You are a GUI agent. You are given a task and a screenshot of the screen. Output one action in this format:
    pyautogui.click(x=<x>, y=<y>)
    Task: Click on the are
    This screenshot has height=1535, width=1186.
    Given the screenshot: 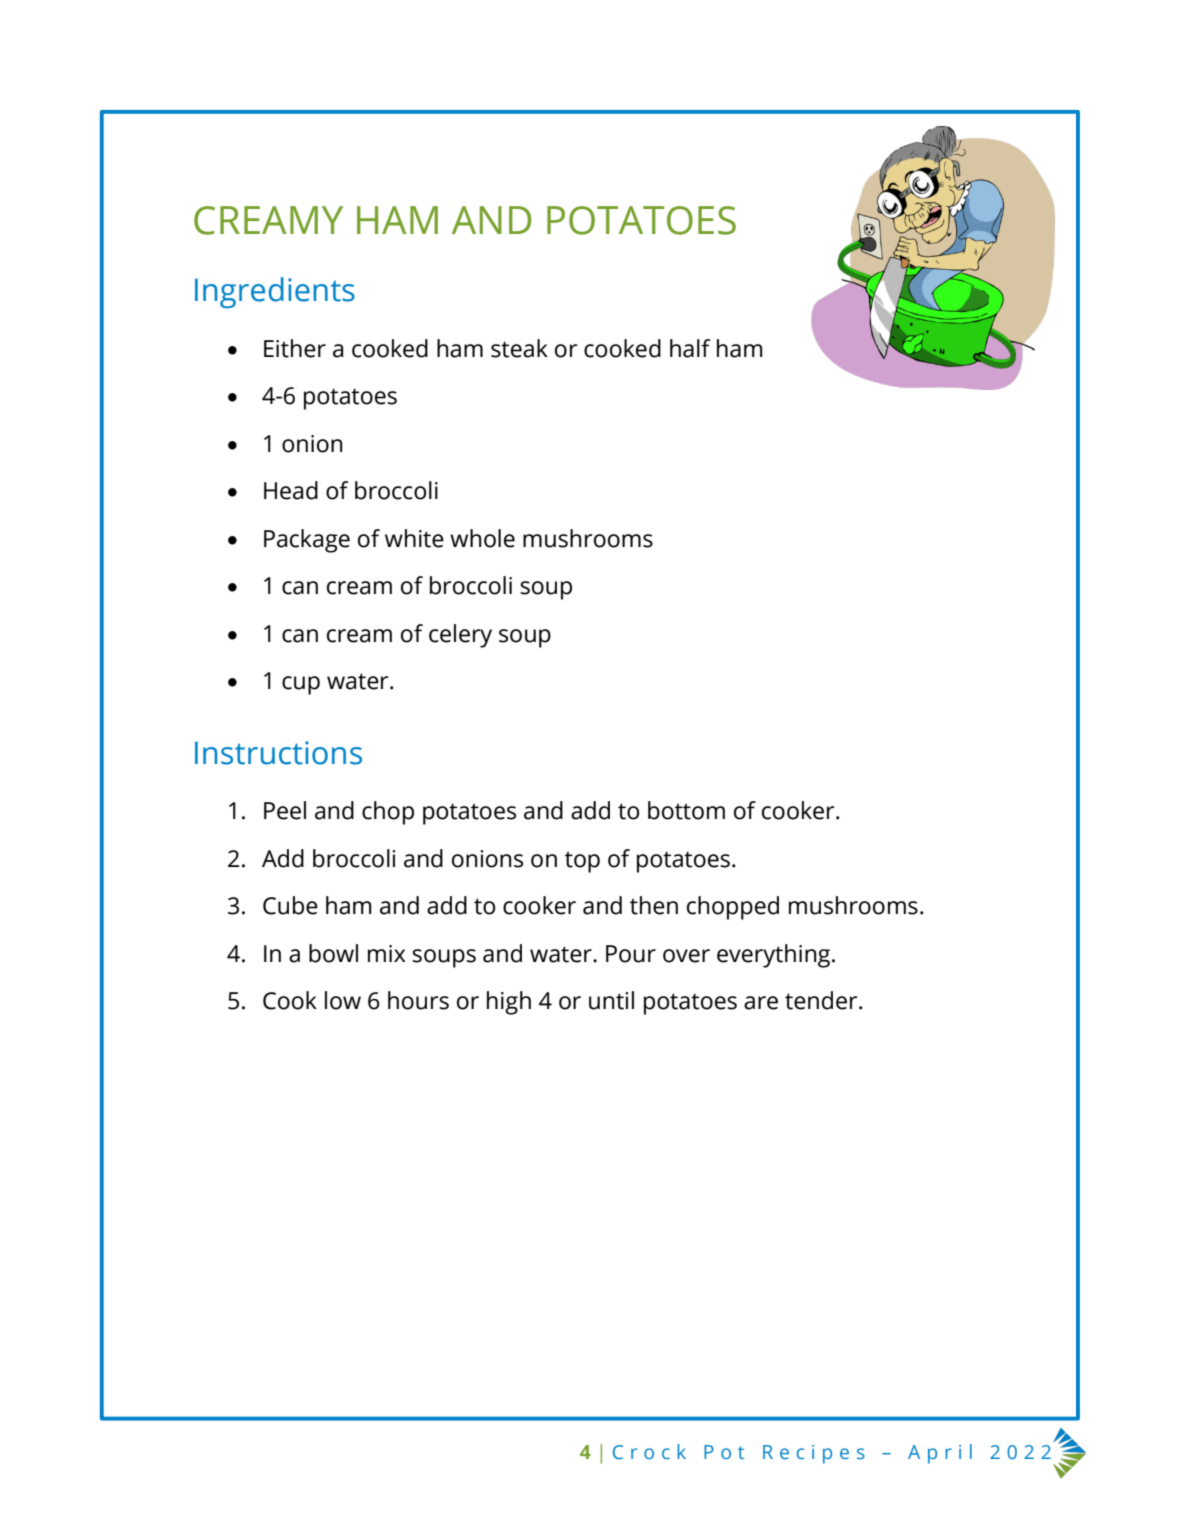 What is the action you would take?
    pyautogui.click(x=761, y=1003)
